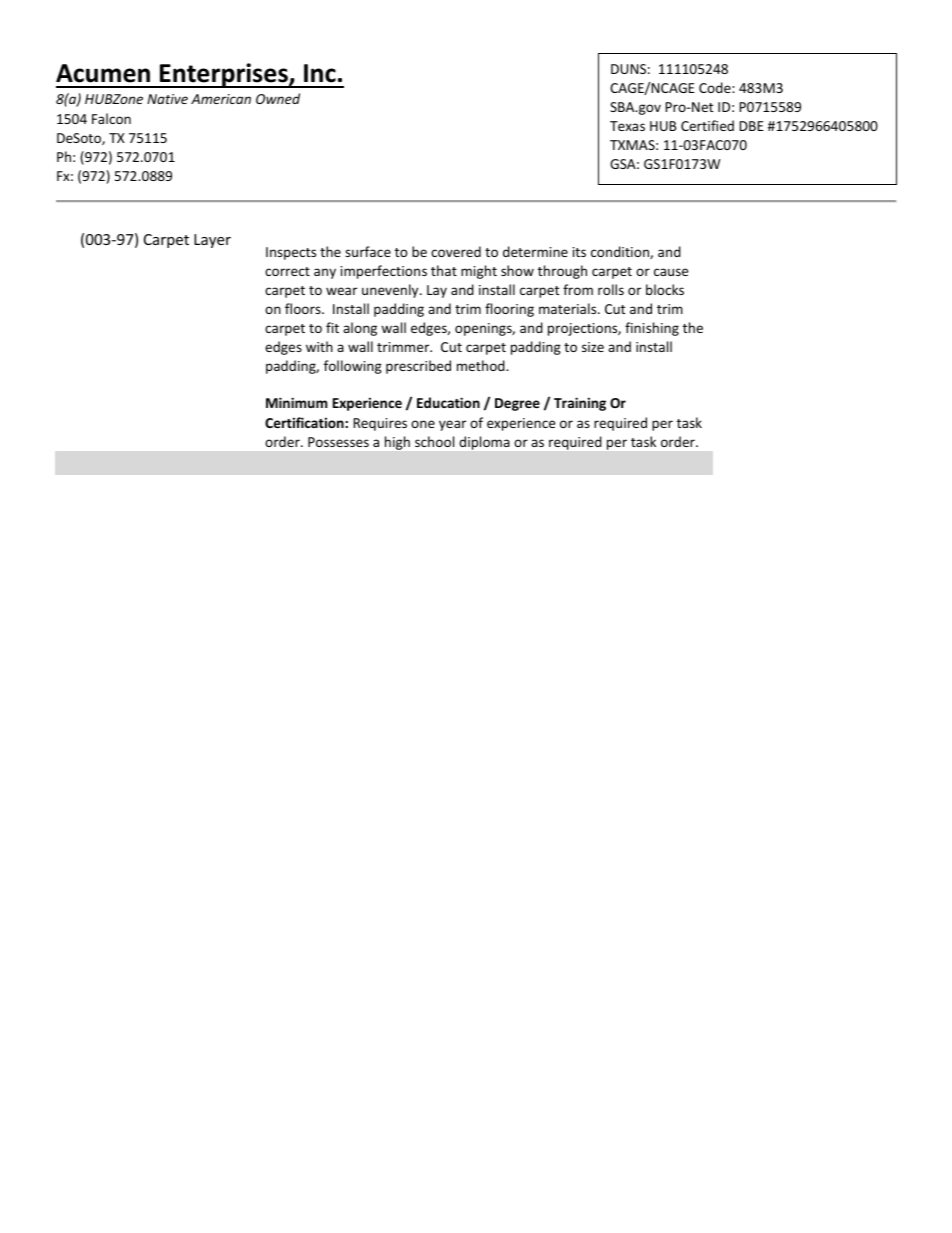  I want to click on finishing, so click(652, 329).
